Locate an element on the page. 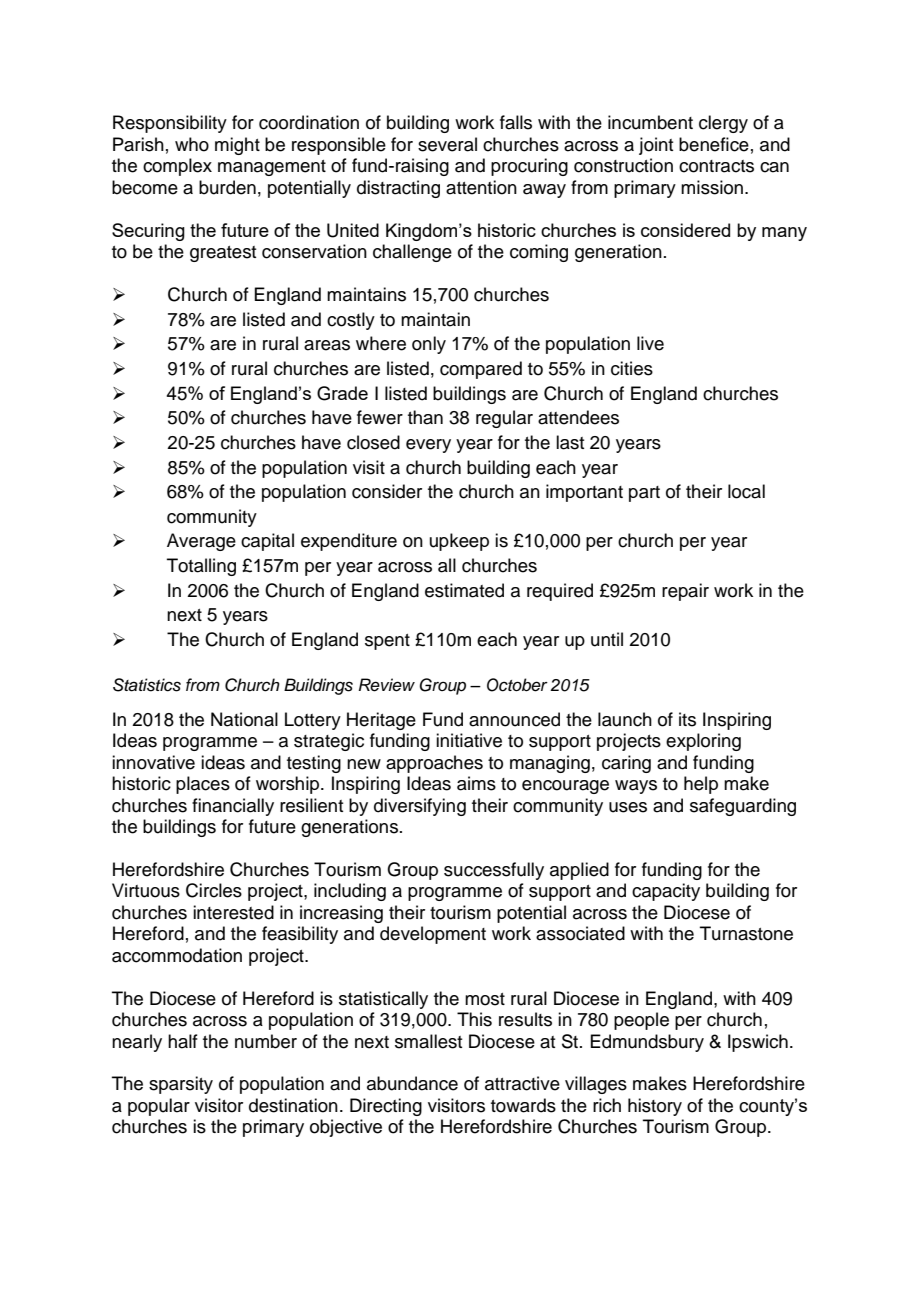 The height and width of the image is (1308, 924). abundance is located at coordinates (412, 1083).
